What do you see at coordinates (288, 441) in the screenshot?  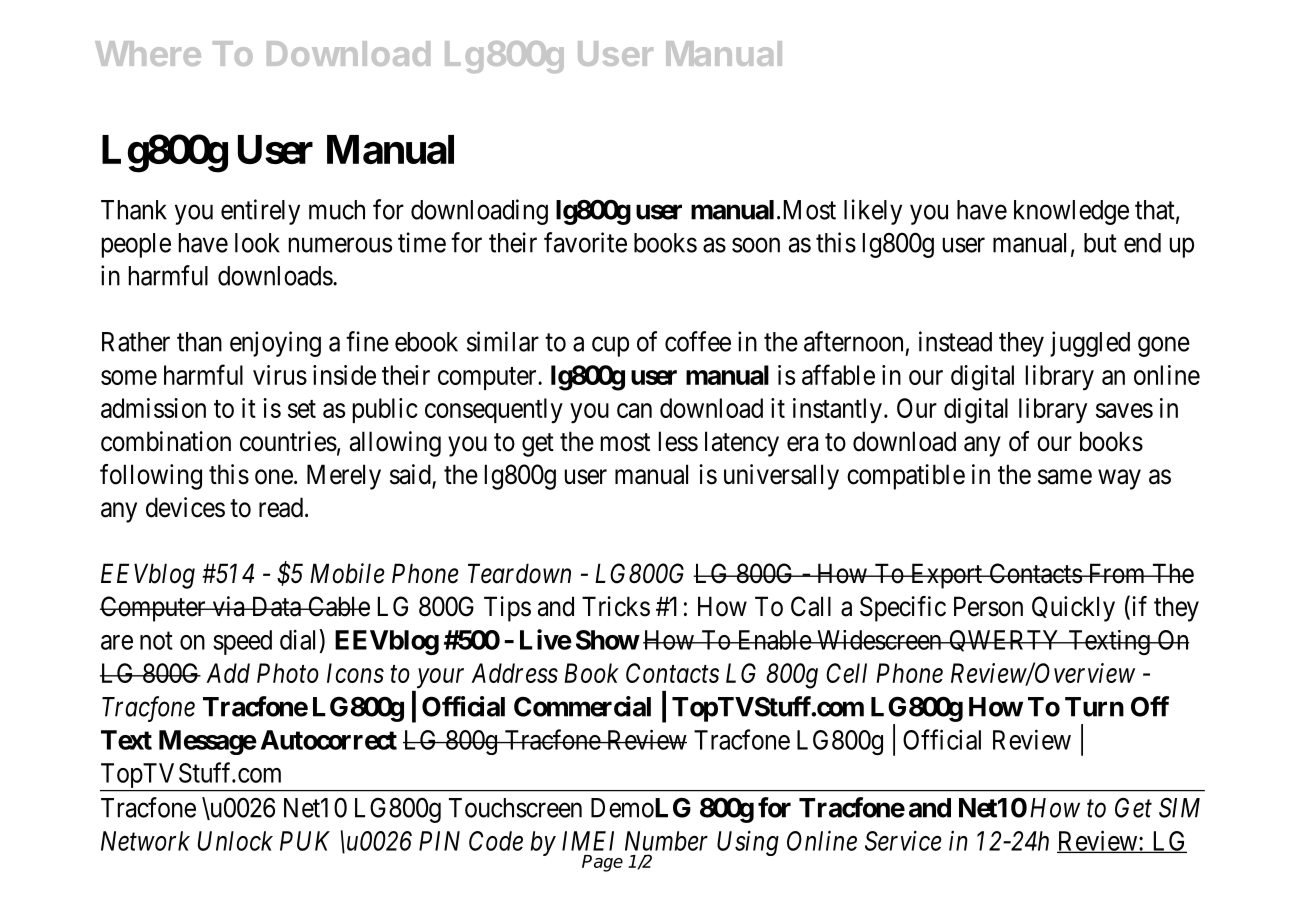 I see `countries` at bounding box center [288, 441].
